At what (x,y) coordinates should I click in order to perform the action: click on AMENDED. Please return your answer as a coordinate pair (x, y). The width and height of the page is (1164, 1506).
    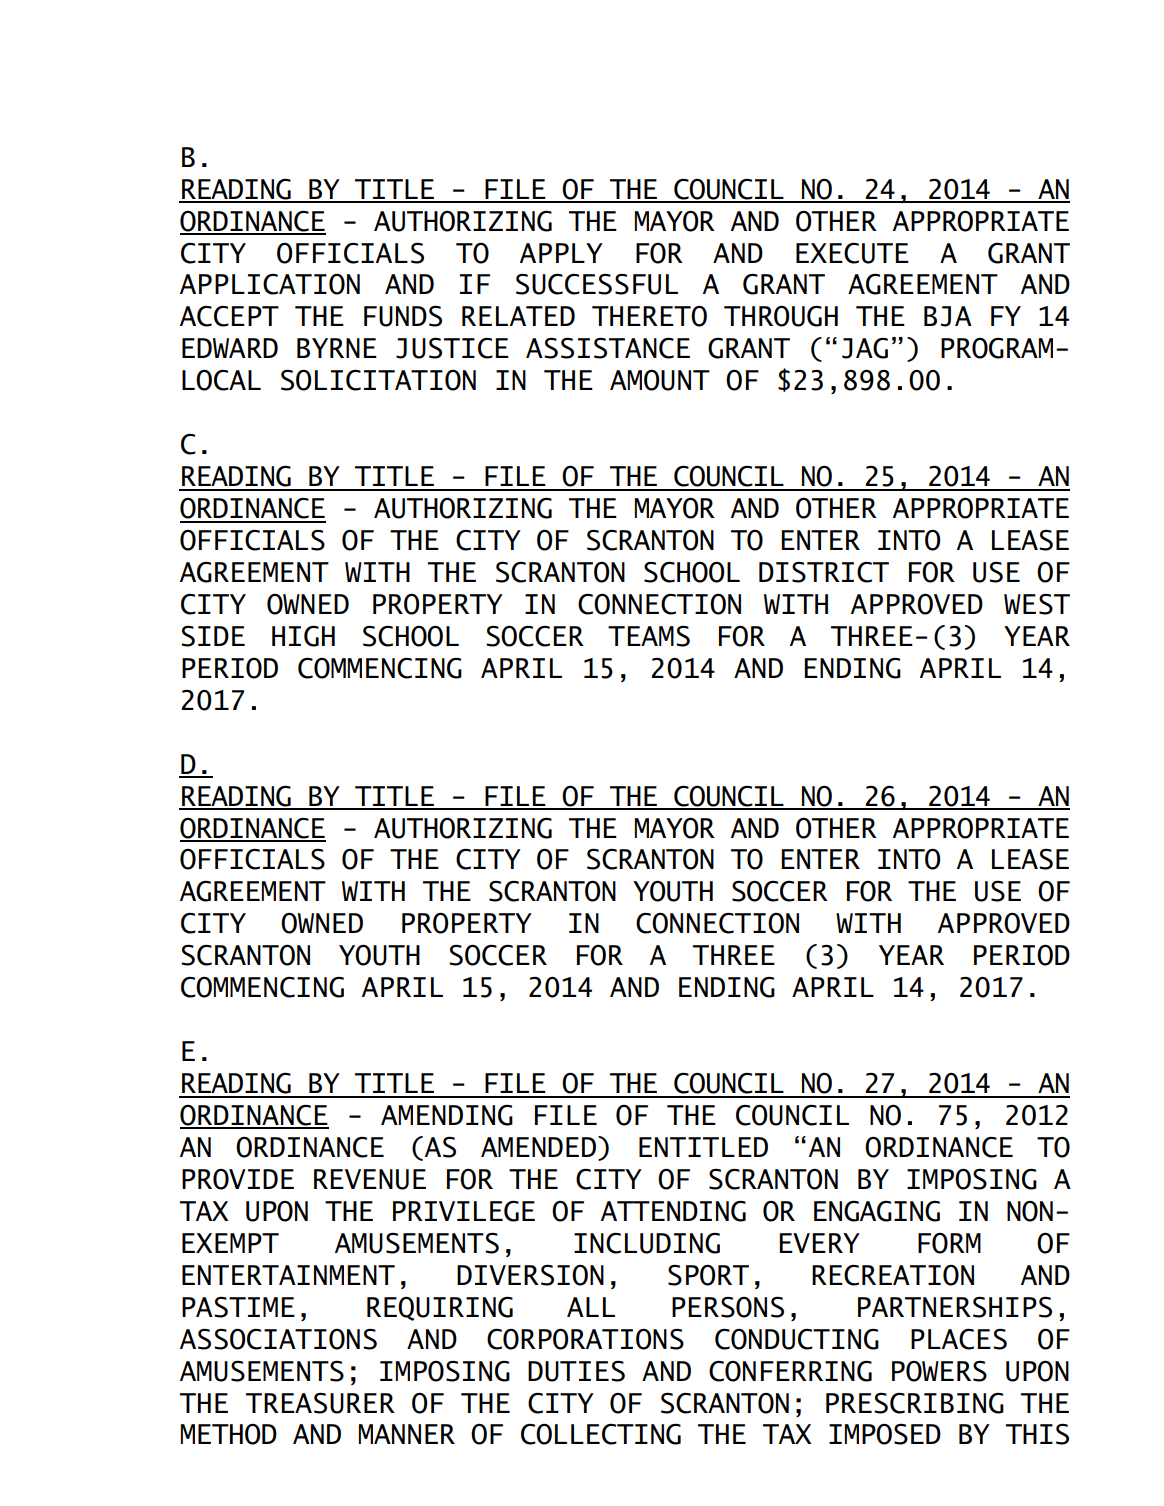
    Looking at the image, I should click on (538, 1147).
